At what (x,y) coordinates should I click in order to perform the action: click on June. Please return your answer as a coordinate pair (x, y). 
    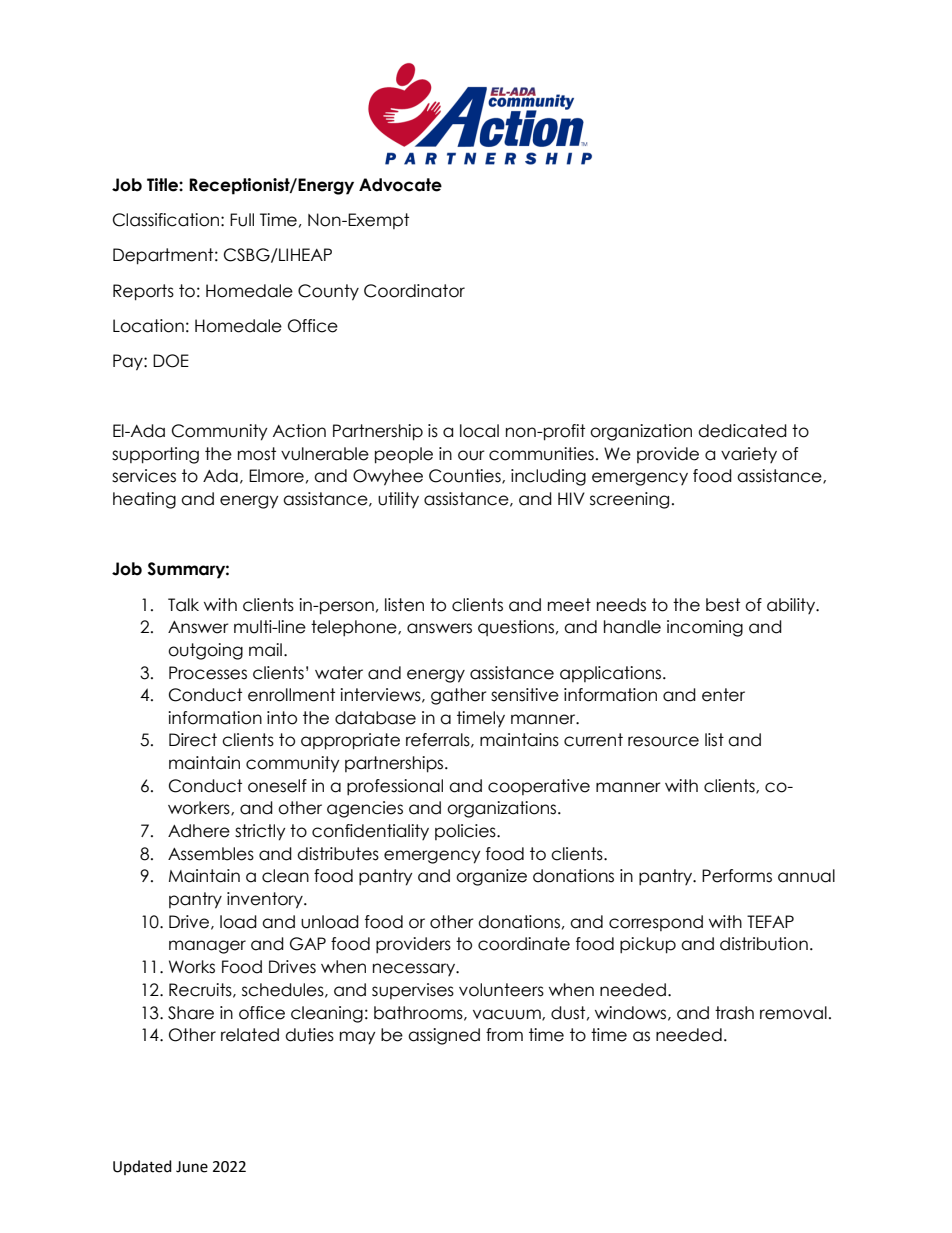
    Looking at the image, I should click on (192, 1167).
